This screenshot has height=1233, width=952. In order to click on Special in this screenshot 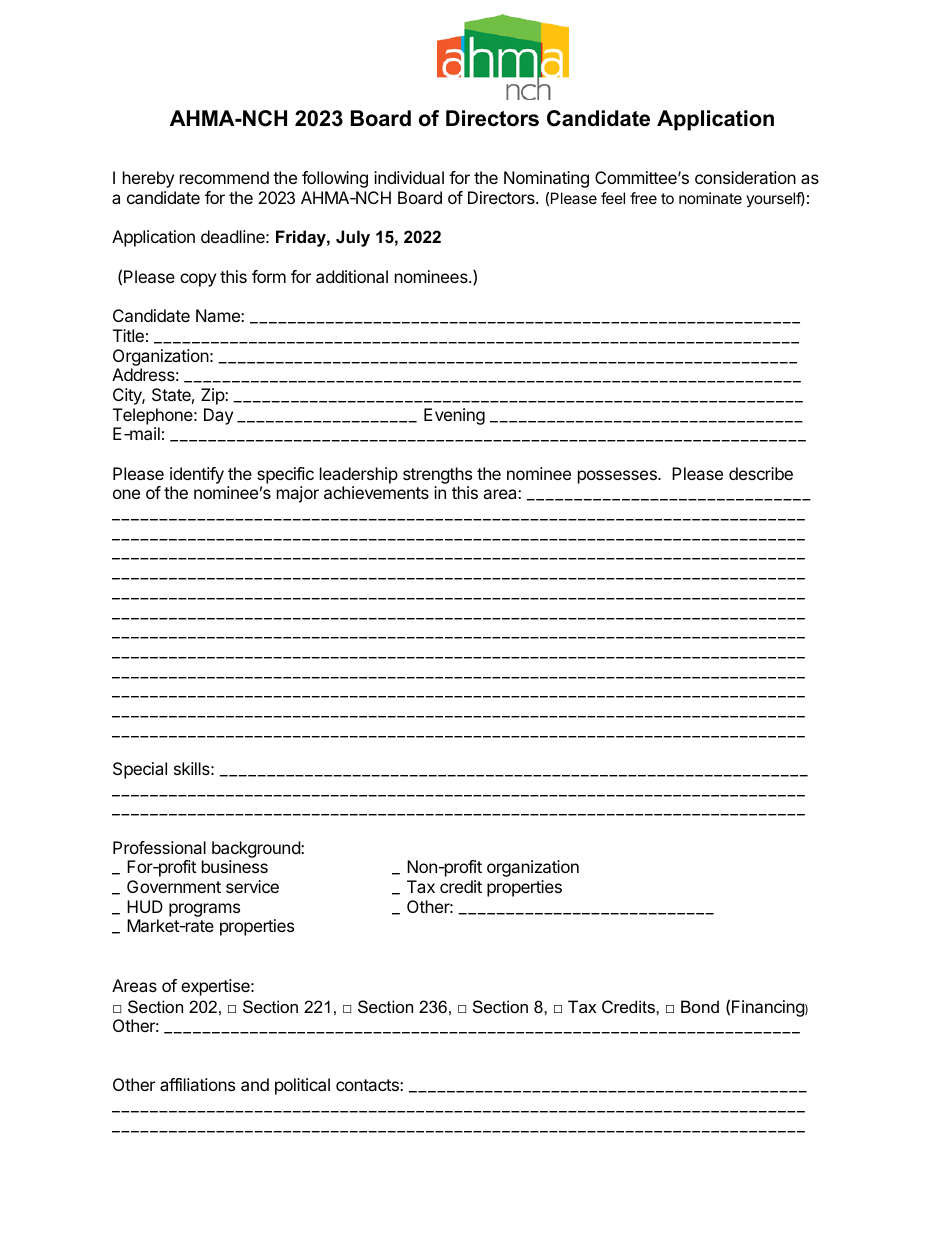, I will do `click(140, 770)`.
